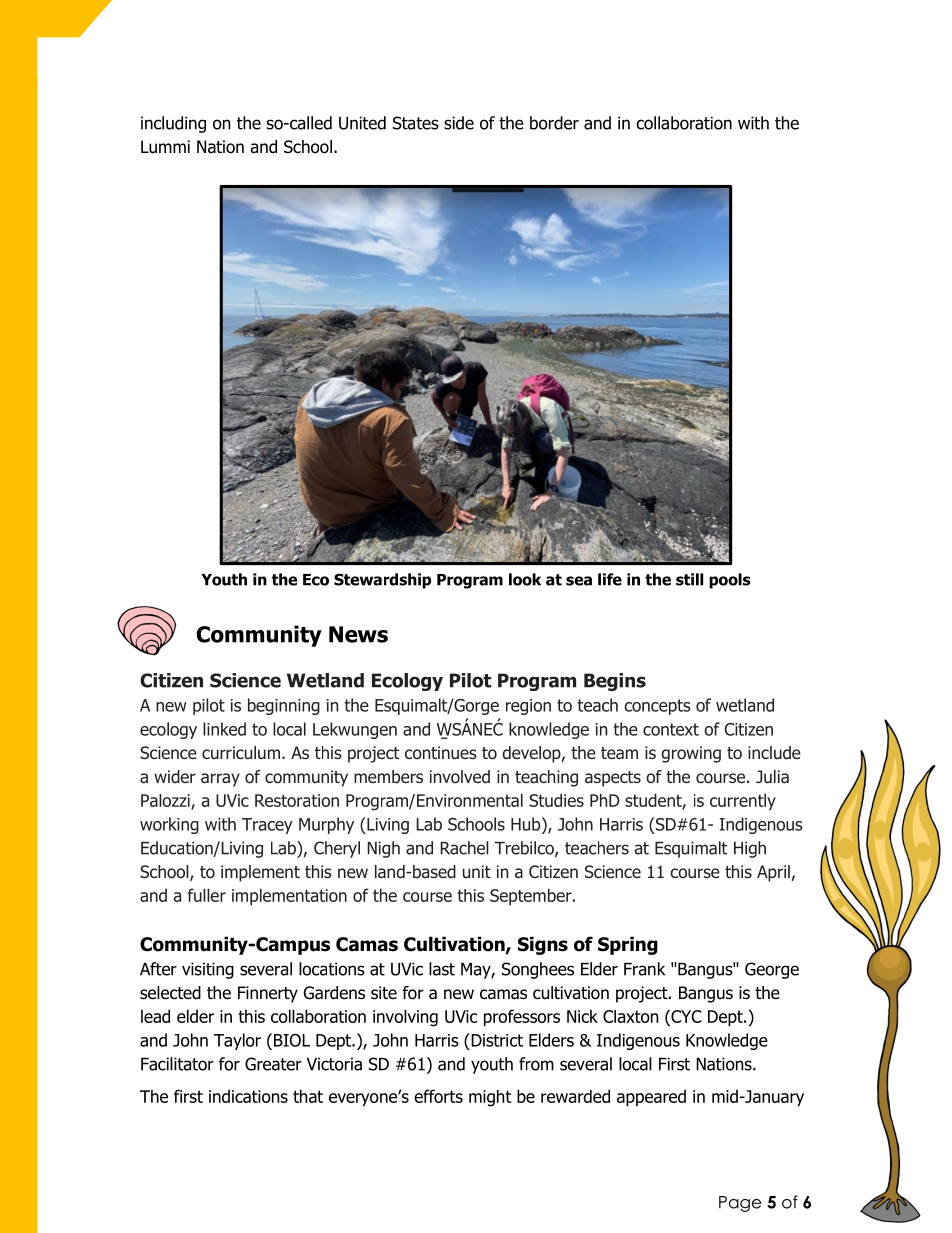  Describe the element at coordinates (554, 123) in the screenshot. I see `border` at that location.
